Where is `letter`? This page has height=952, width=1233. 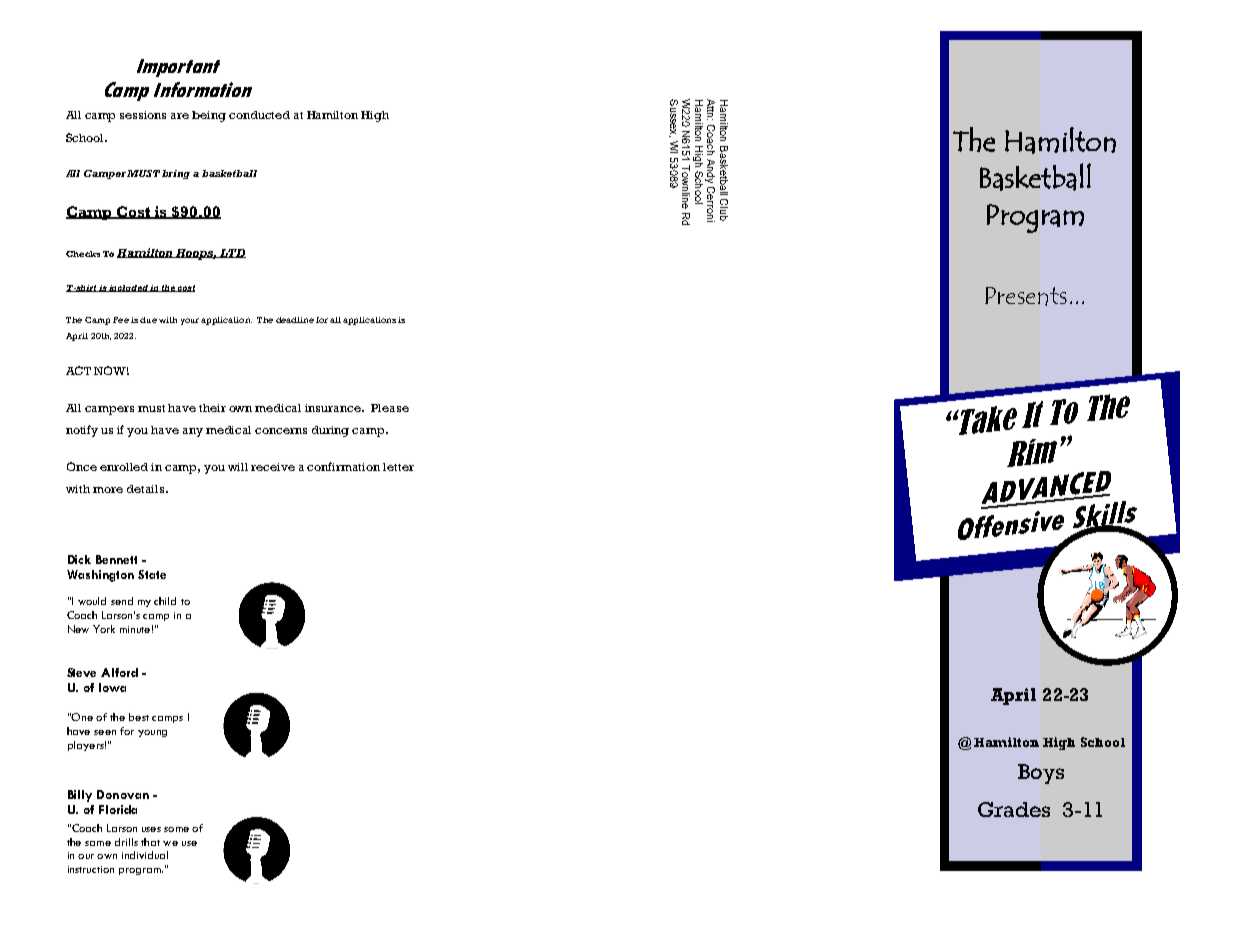
letter is located at coordinates (398, 467).
